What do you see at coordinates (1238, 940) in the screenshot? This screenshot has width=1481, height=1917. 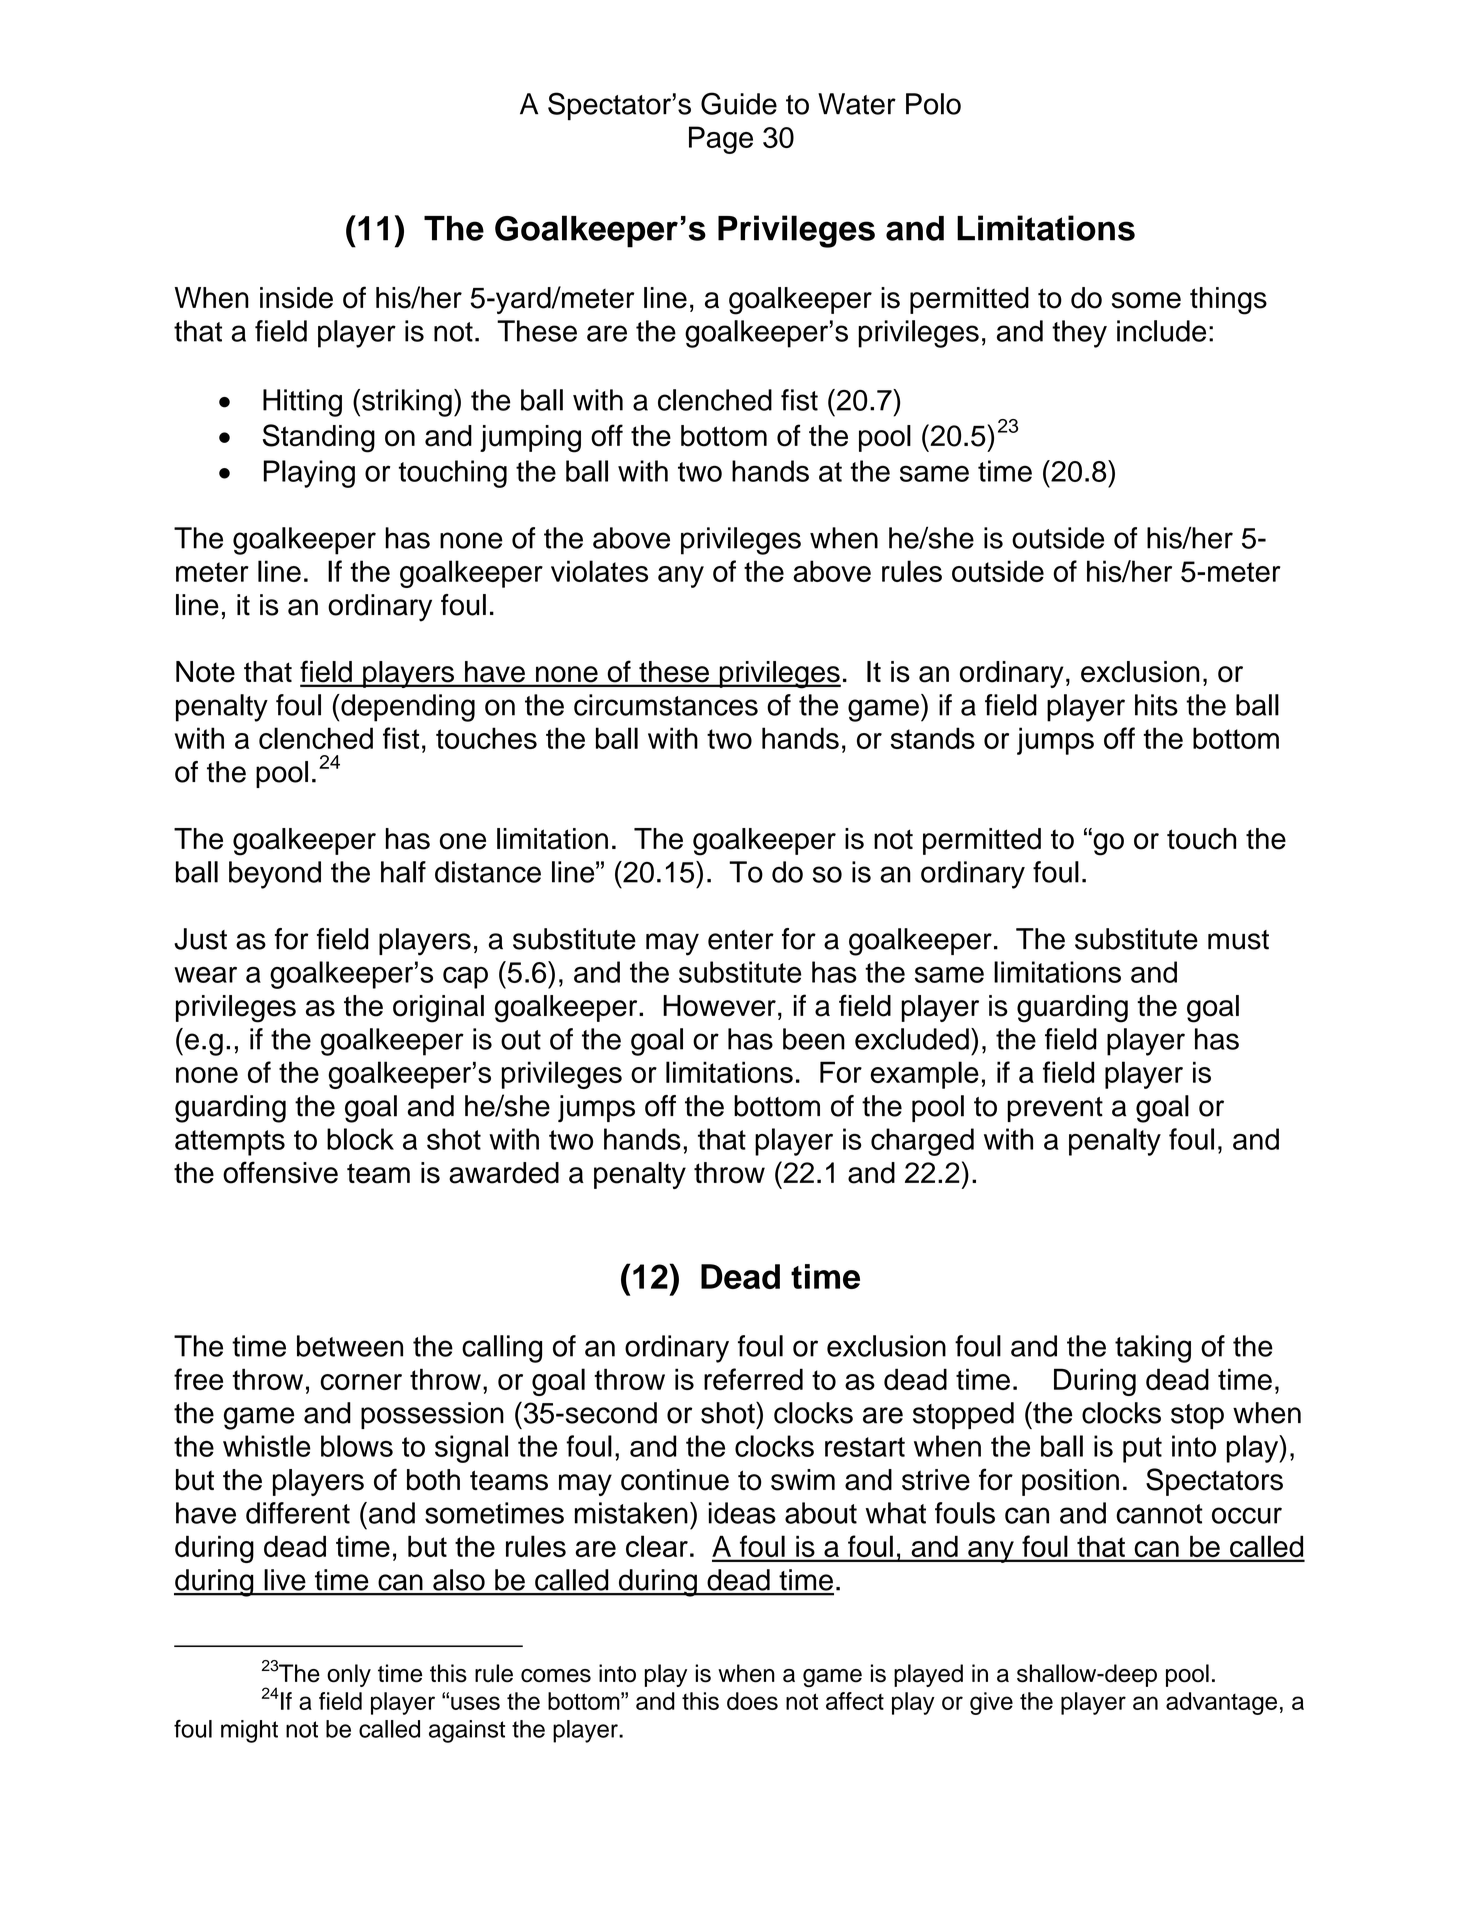 I see `must` at bounding box center [1238, 940].
